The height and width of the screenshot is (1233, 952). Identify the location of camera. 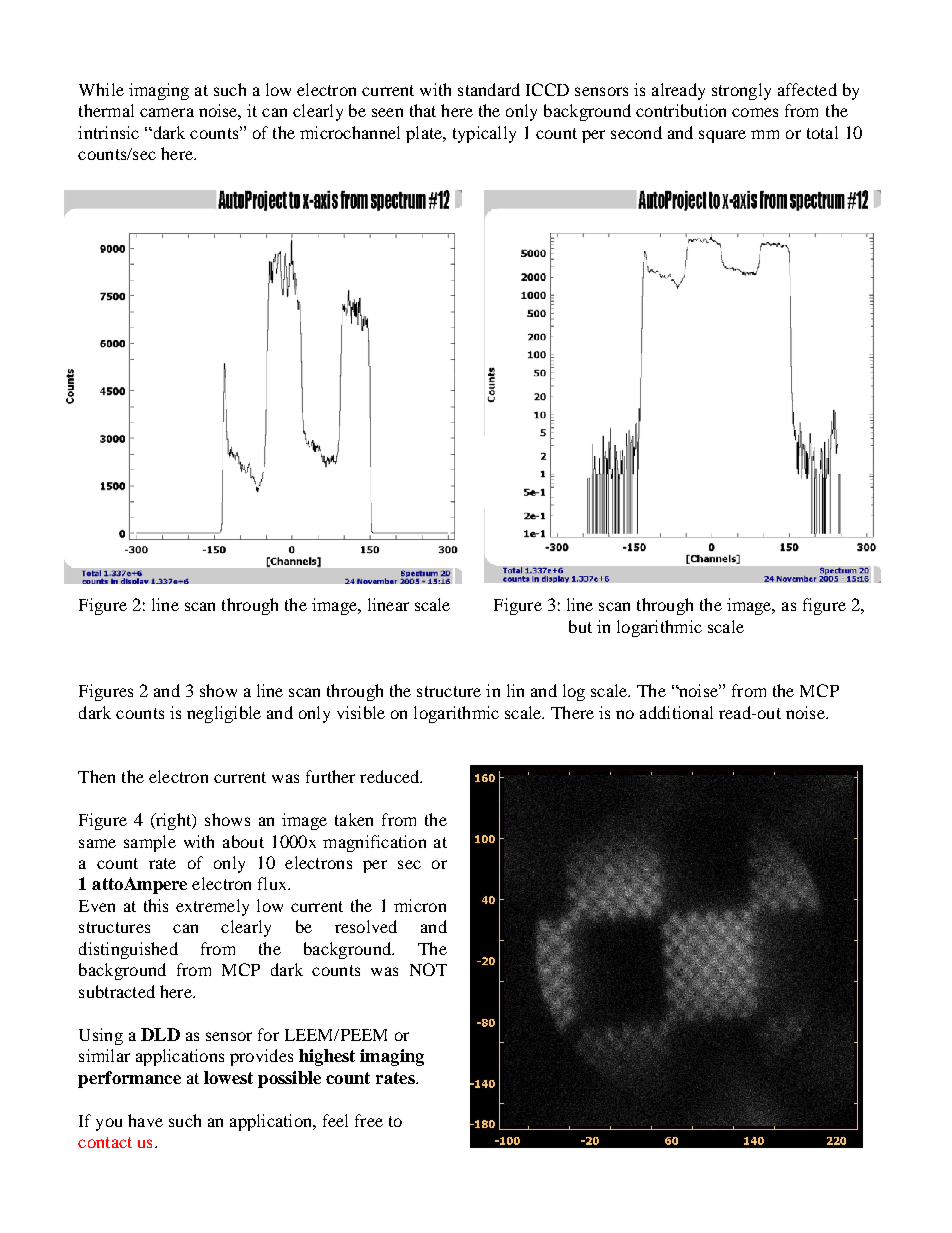
(167, 112).
